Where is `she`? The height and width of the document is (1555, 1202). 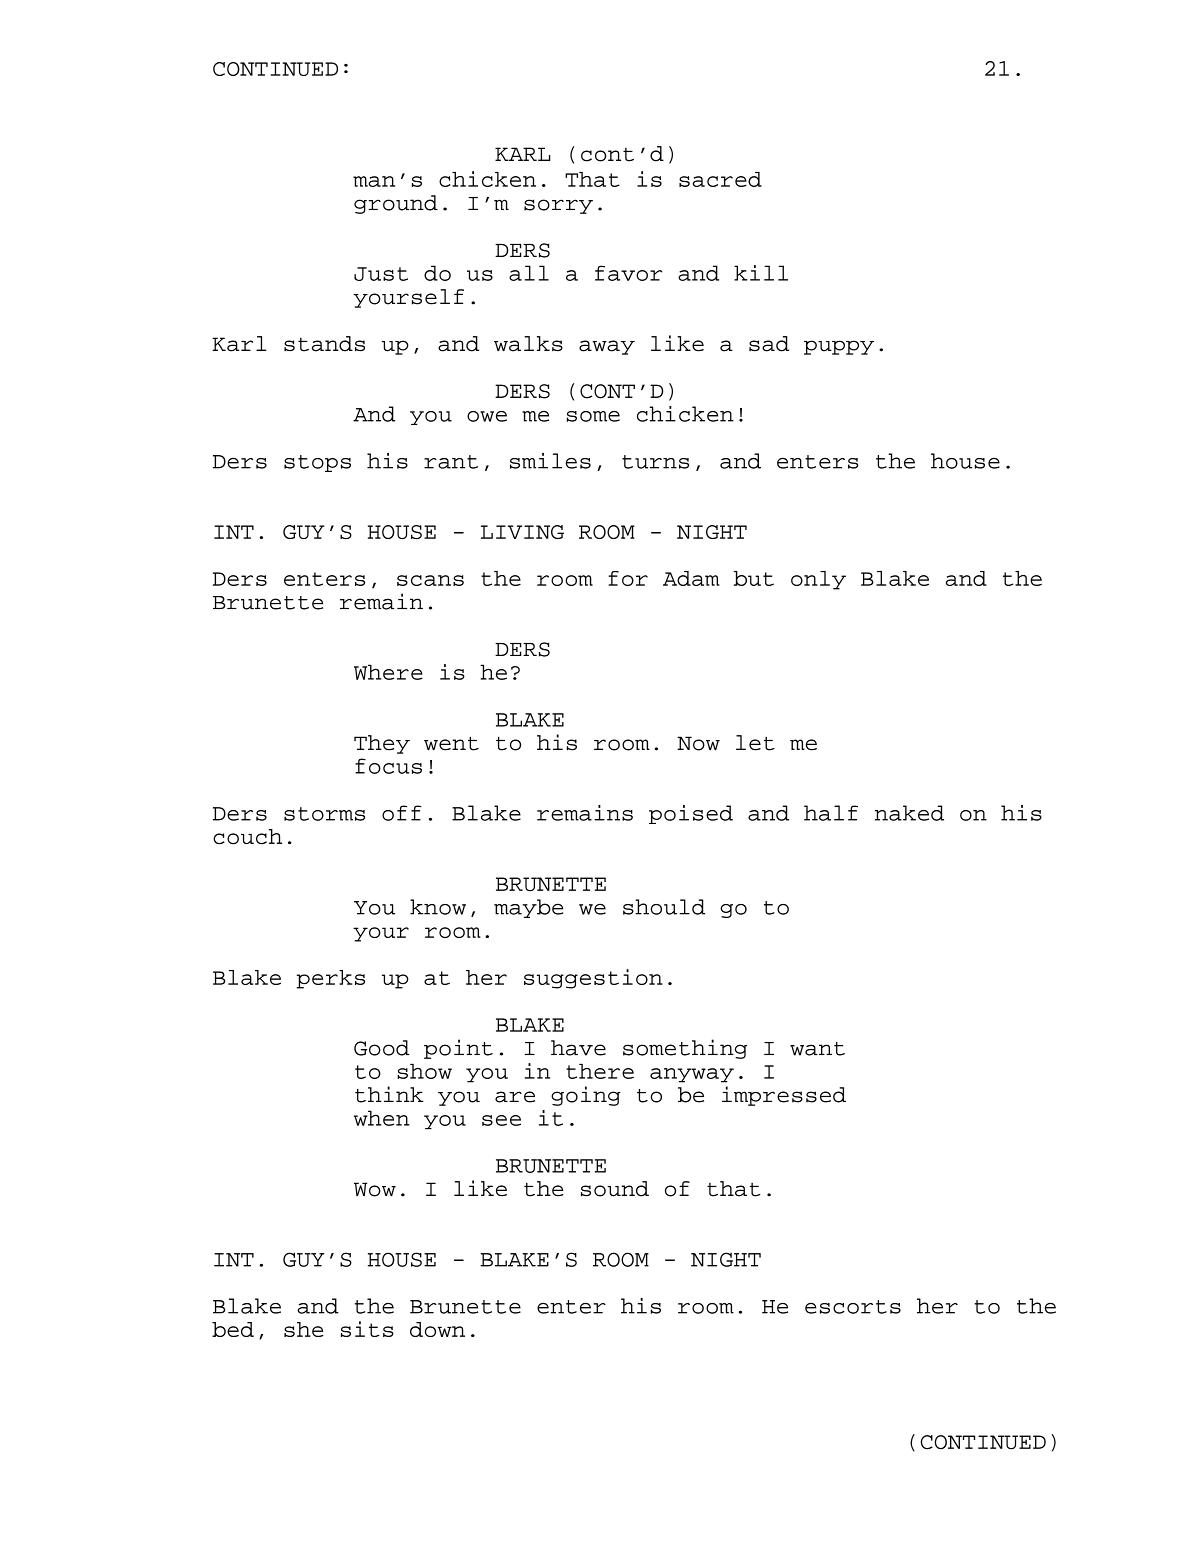 she is located at coordinates (303, 1329).
